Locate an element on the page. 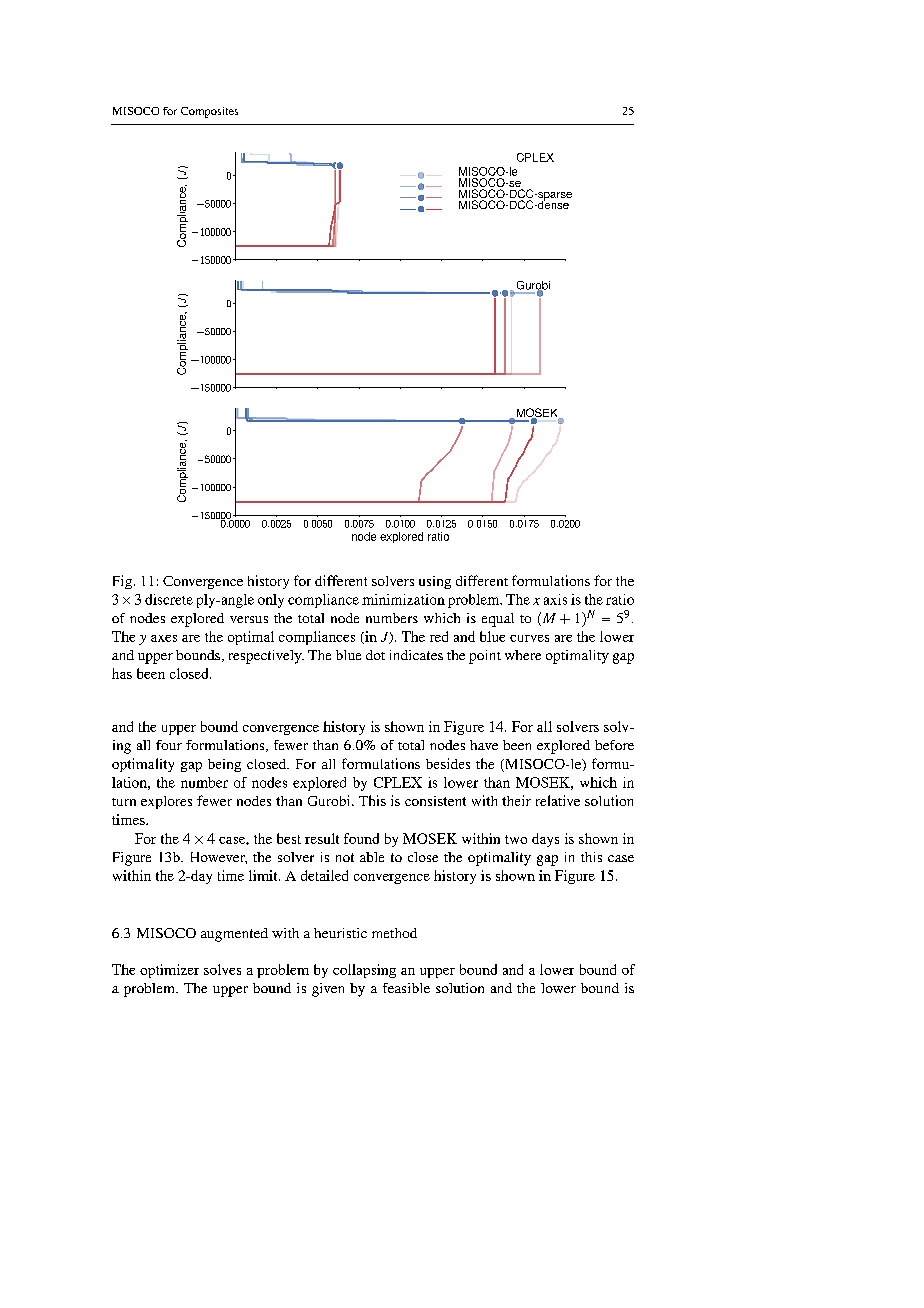  relative is located at coordinates (558, 800).
